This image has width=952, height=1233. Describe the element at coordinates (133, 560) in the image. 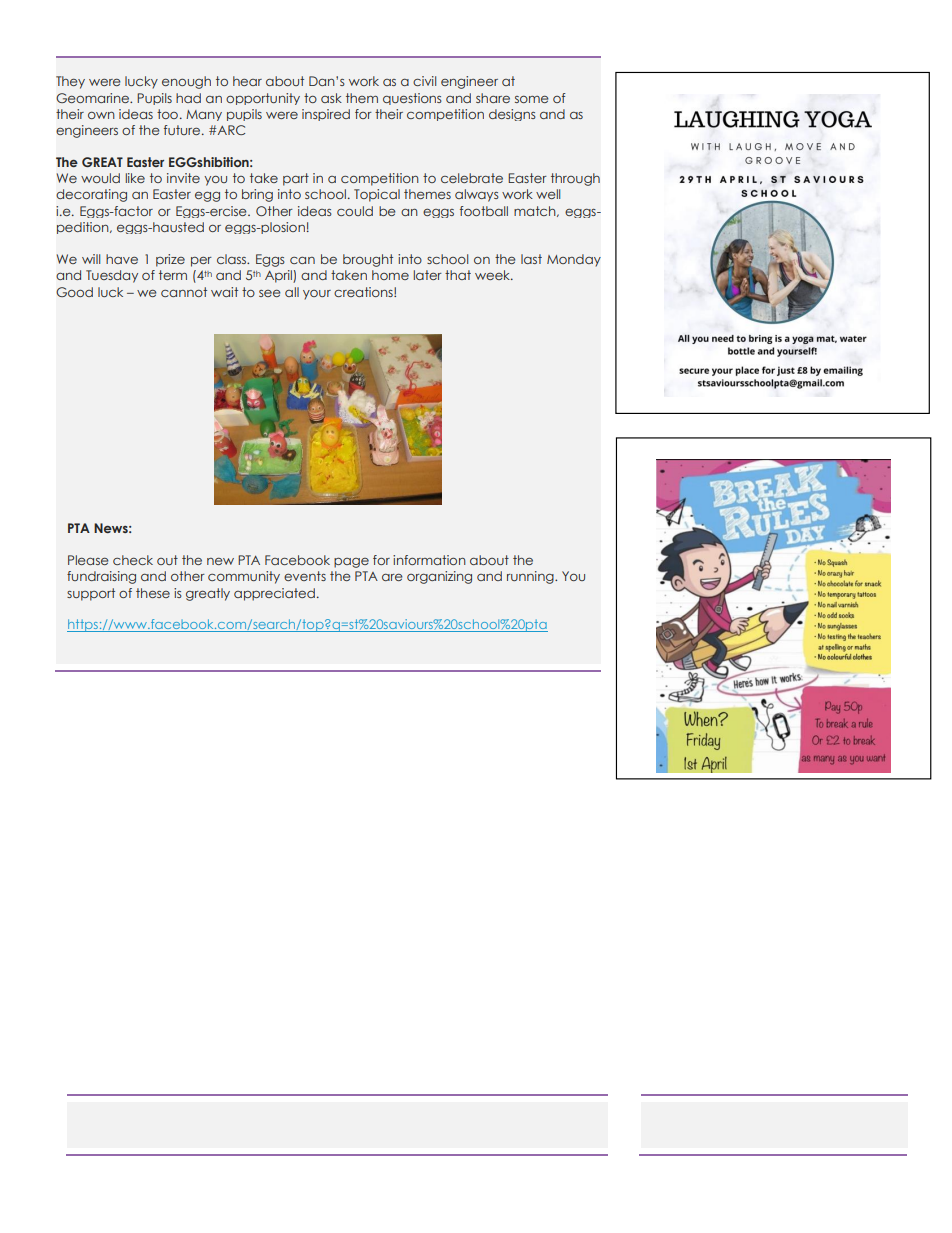

I see `check` at that location.
